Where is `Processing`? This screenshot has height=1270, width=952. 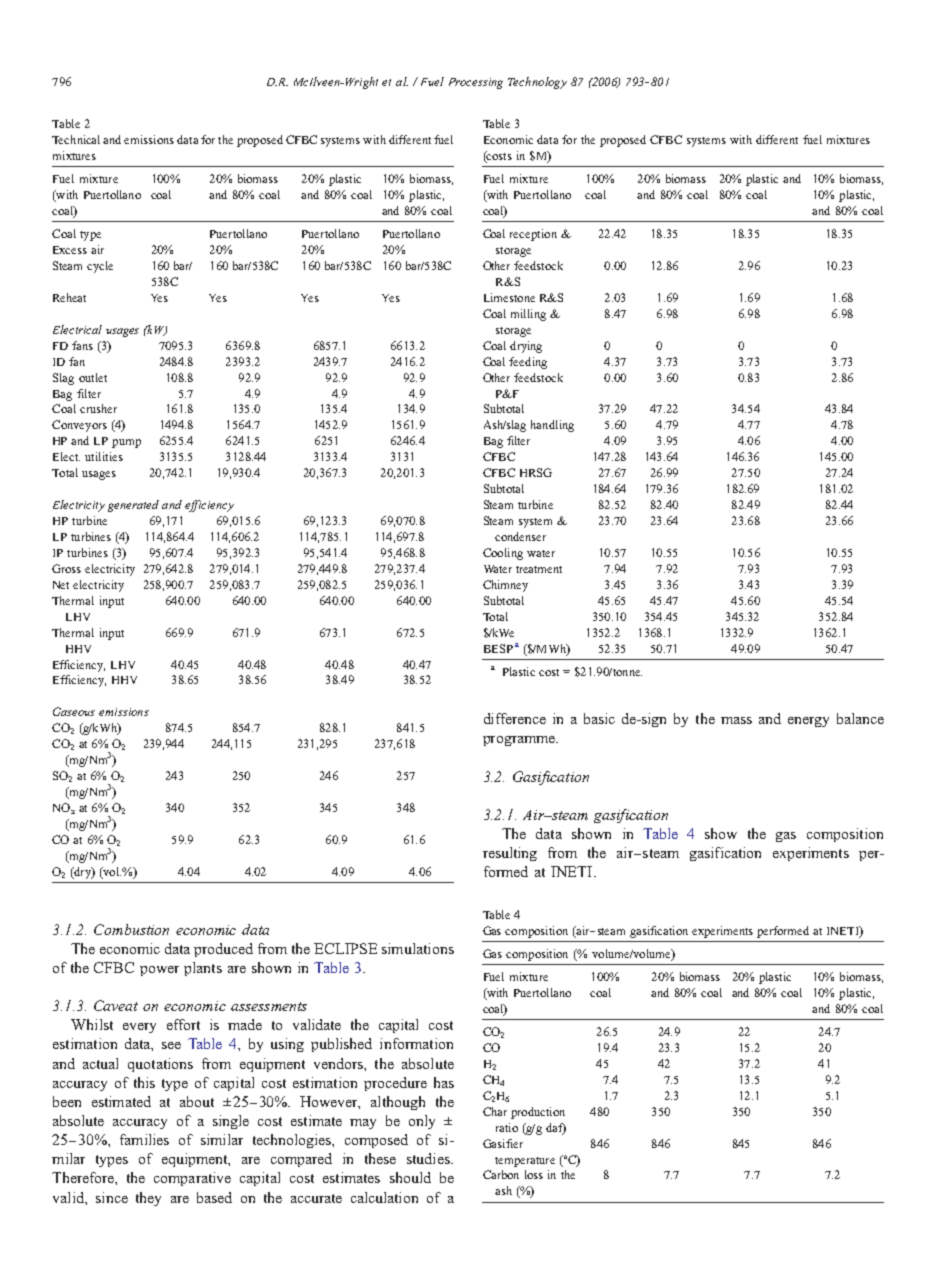
Processing is located at coordinates (476, 83).
